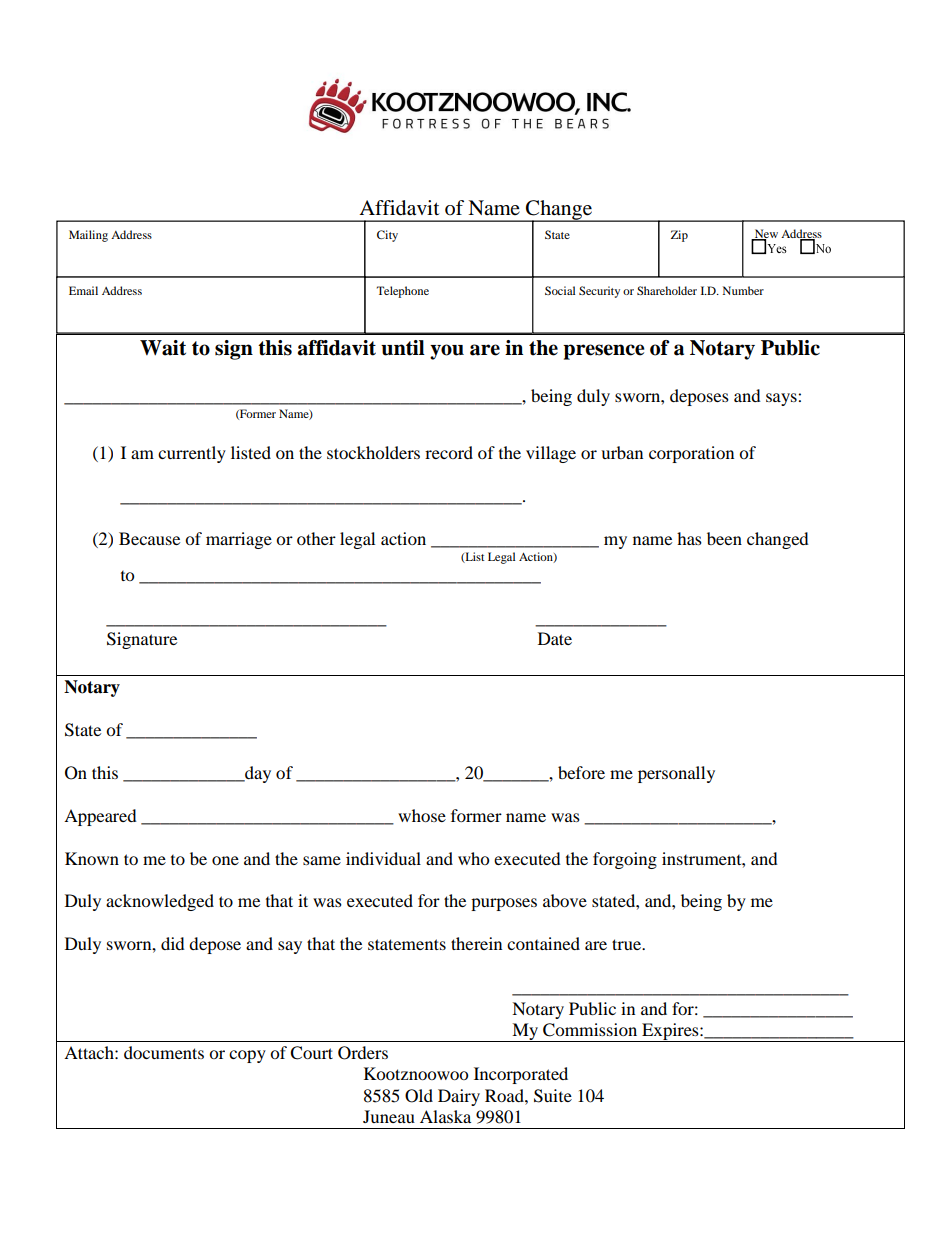 The width and height of the document is (952, 1233). Describe the element at coordinates (164, 1052) in the document. I see `documents` at that location.
